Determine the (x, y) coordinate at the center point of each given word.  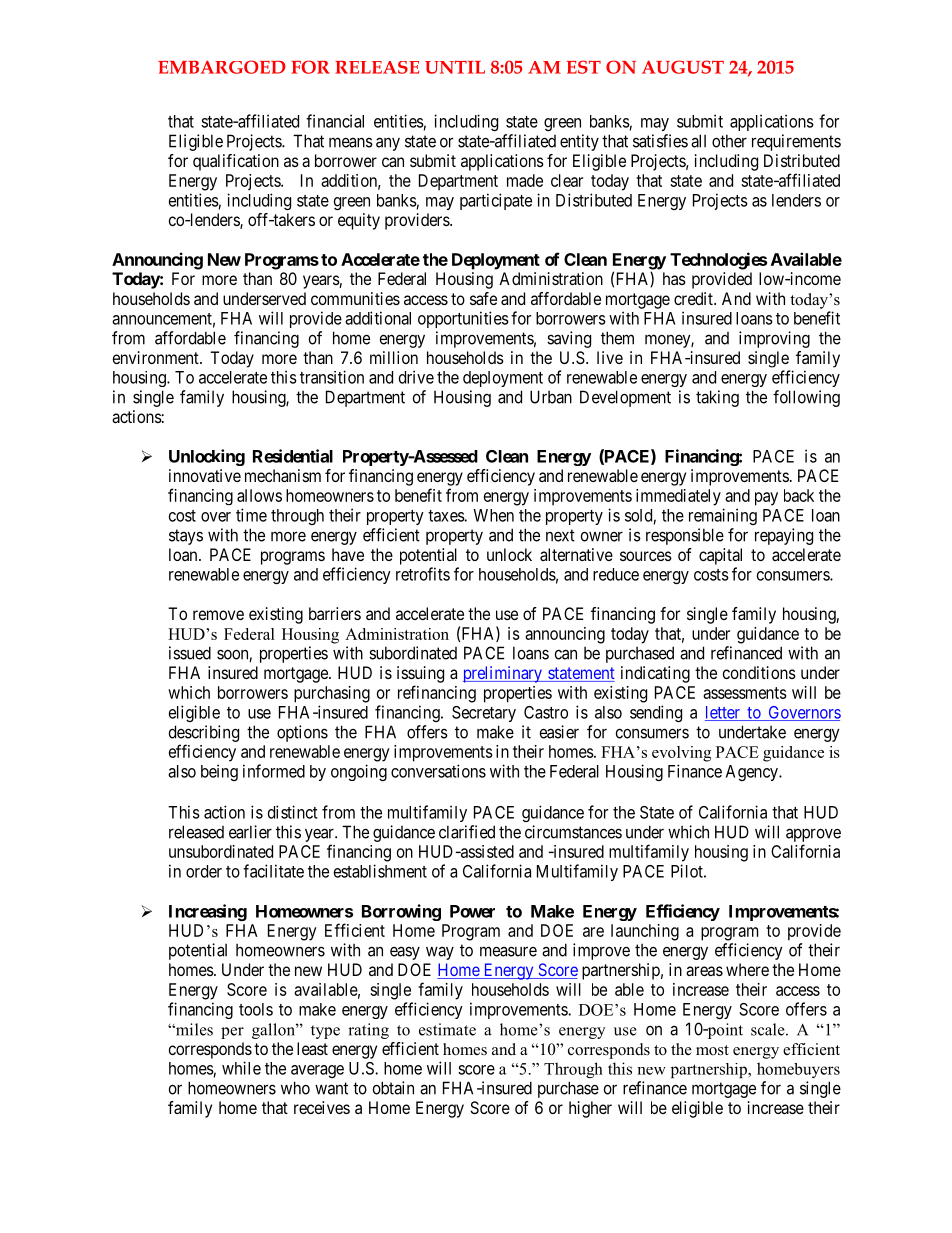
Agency (753, 773)
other (729, 141)
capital (720, 556)
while (241, 1068)
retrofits (423, 574)
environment (157, 357)
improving (774, 339)
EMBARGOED (222, 67)
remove (218, 615)
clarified (467, 832)
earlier (250, 832)
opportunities (463, 319)
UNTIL (455, 67)
